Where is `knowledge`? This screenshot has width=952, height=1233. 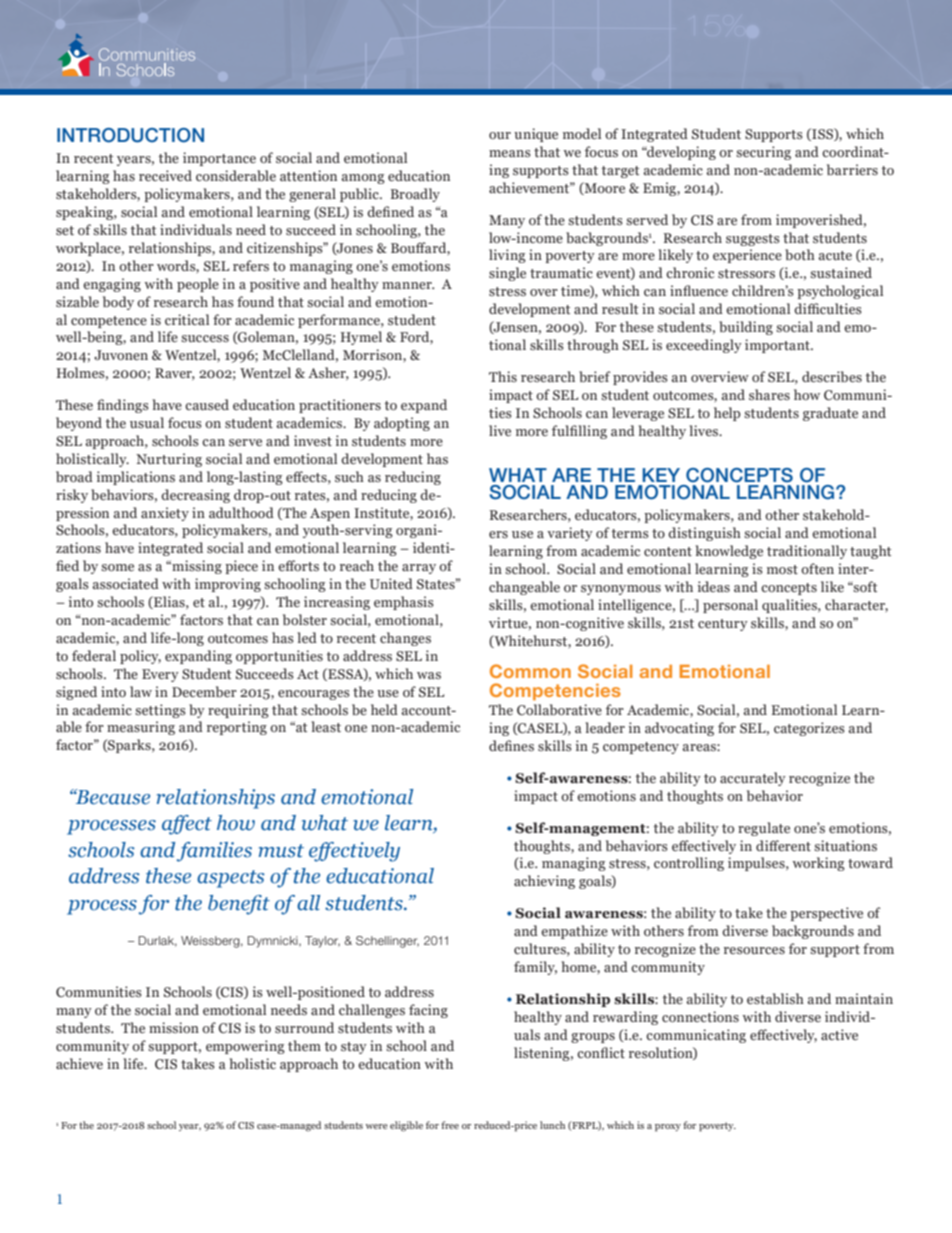
knowledge is located at coordinates (729, 552).
